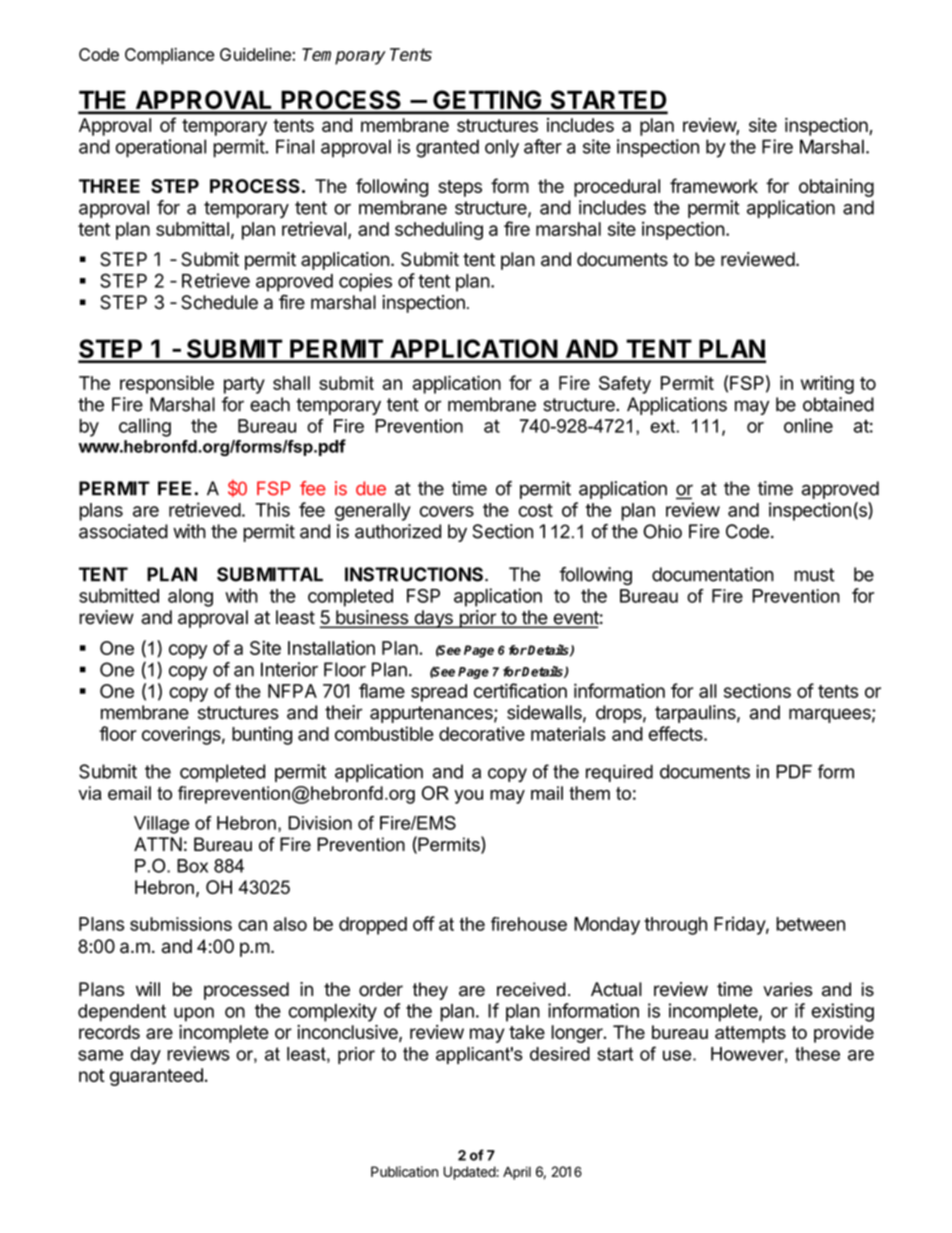 This page has width=952, height=1233. What do you see at coordinates (817, 1054) in the page?
I see `these` at bounding box center [817, 1054].
